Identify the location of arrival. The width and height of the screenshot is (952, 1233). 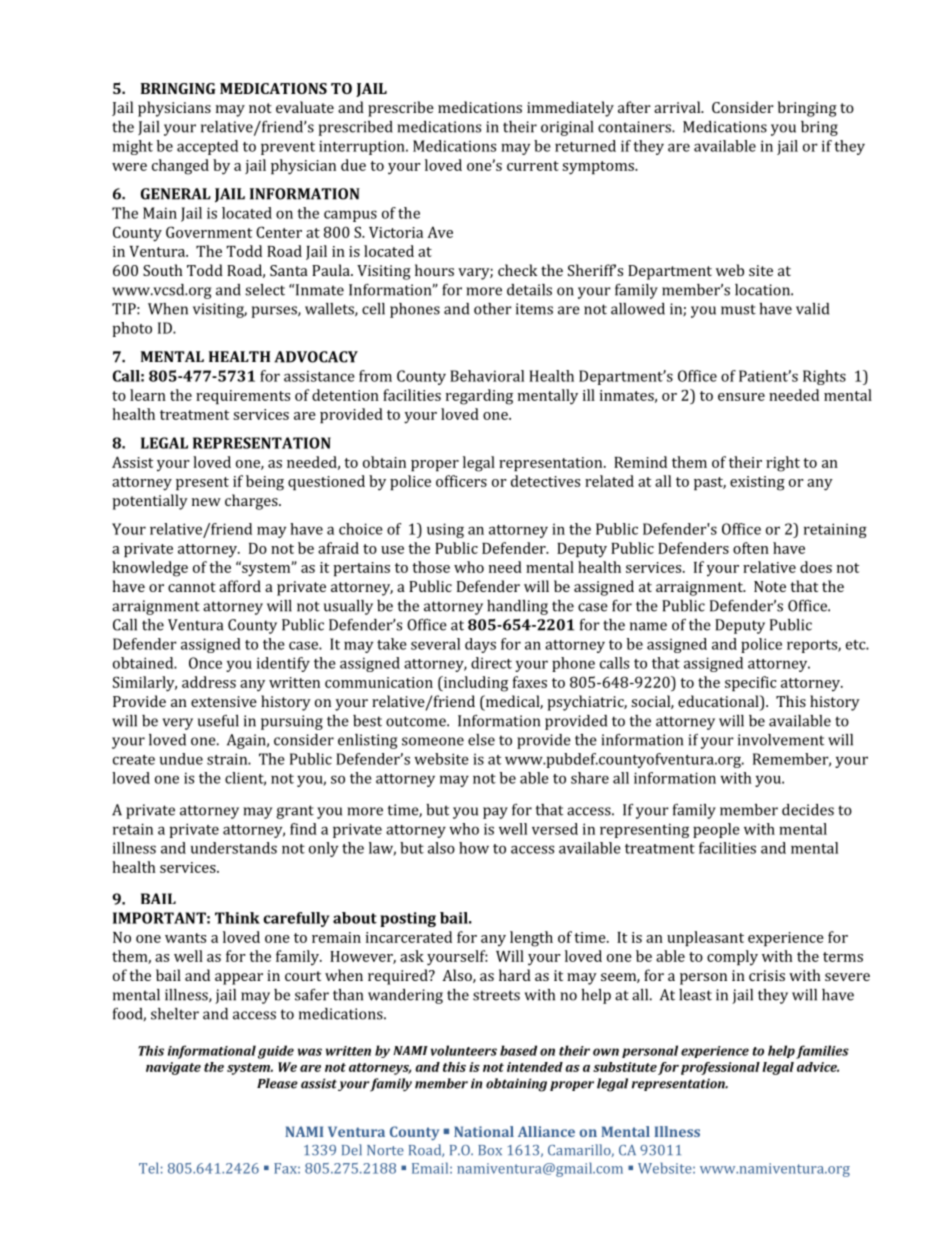
(678, 107).
